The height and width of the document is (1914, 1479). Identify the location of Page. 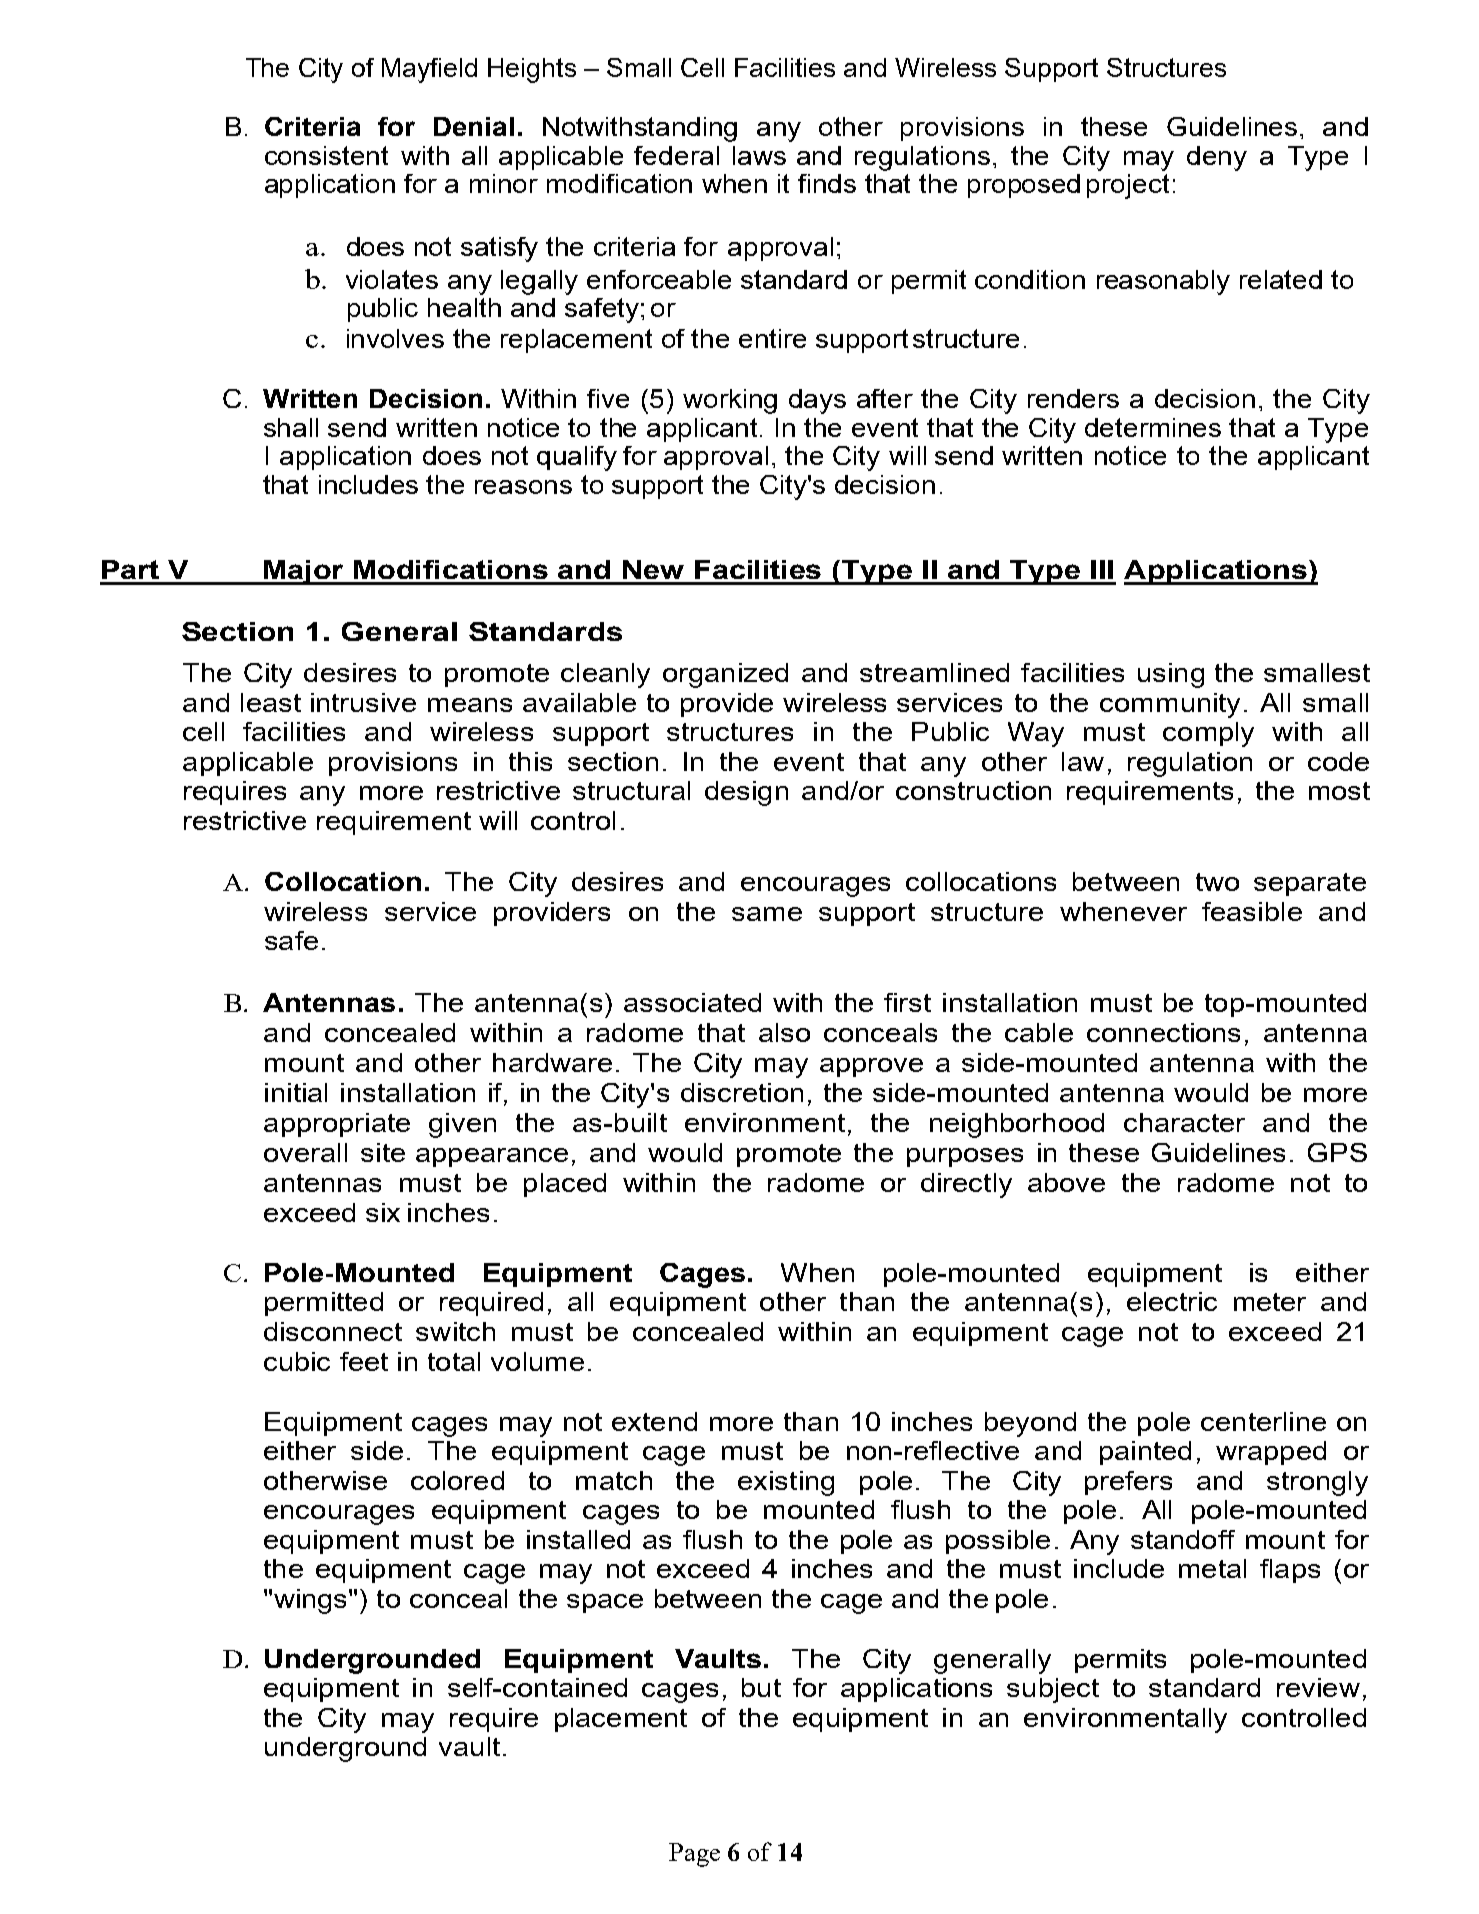
(694, 1855).
